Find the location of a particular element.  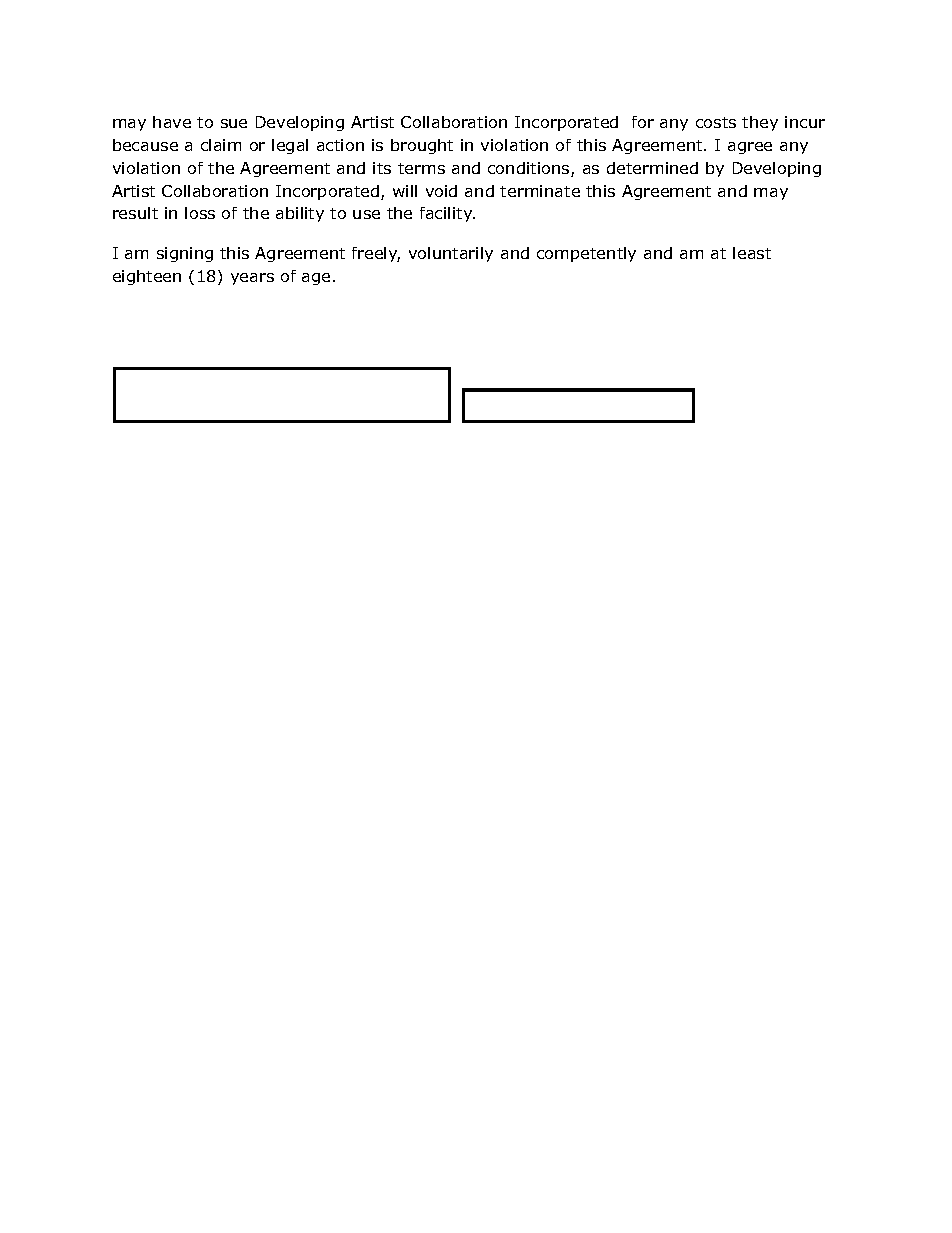

years is located at coordinates (252, 279).
